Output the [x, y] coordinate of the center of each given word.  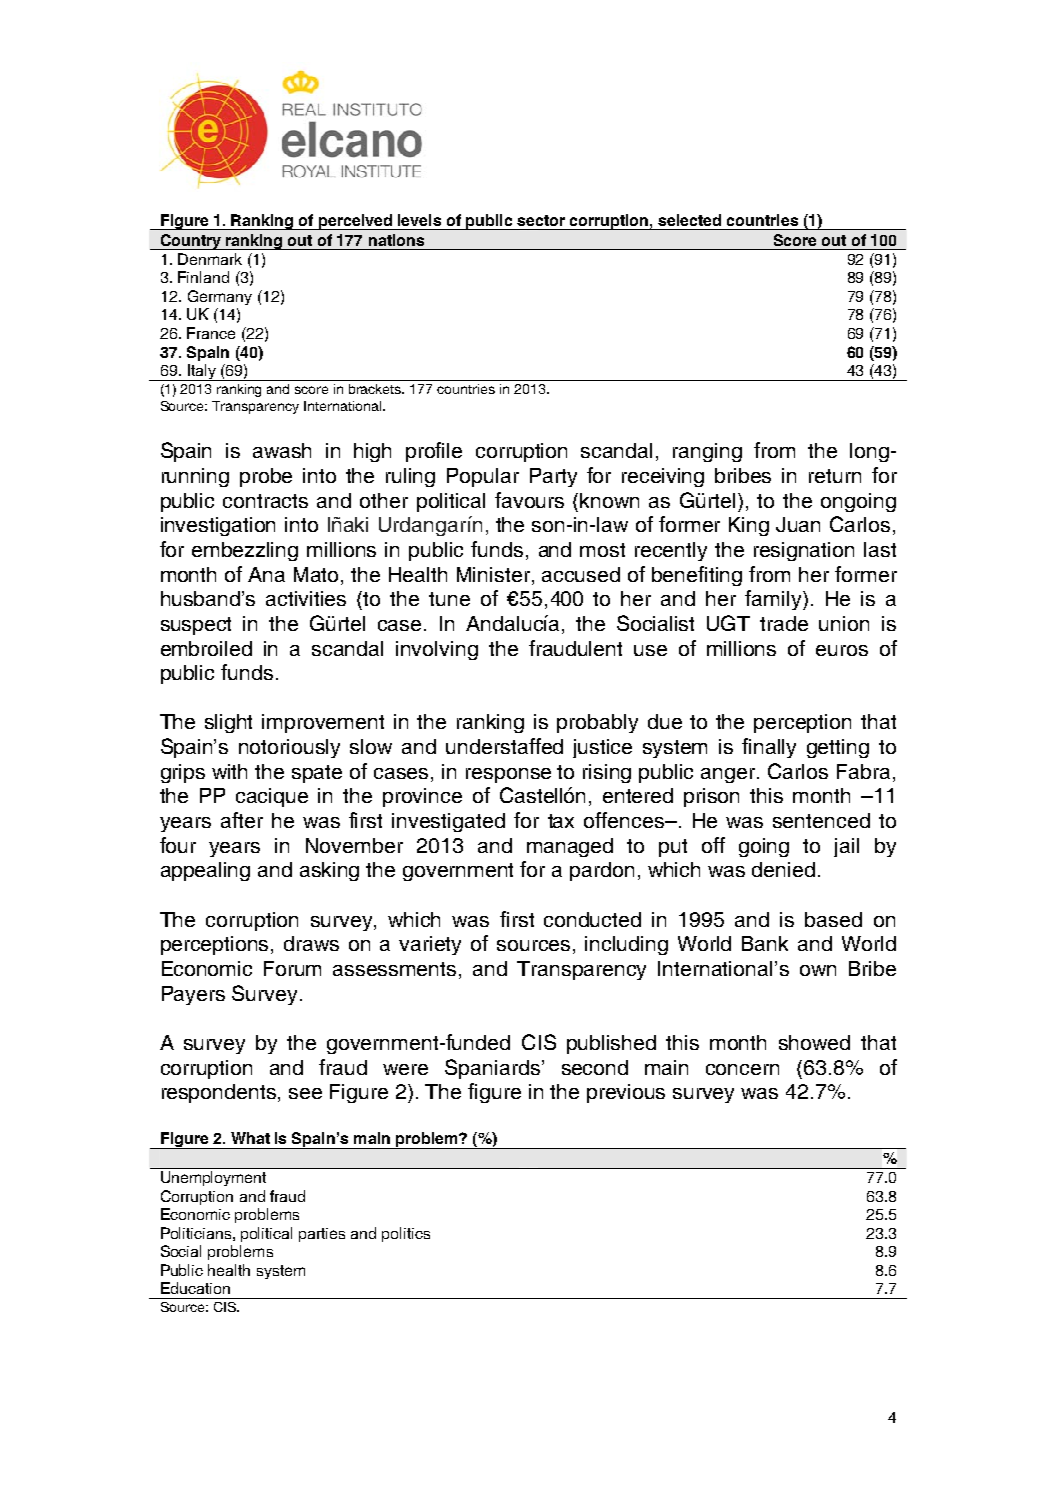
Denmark [210, 259]
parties [322, 1235]
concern [742, 1069]
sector [541, 220]
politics [406, 1234]
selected [689, 220]
